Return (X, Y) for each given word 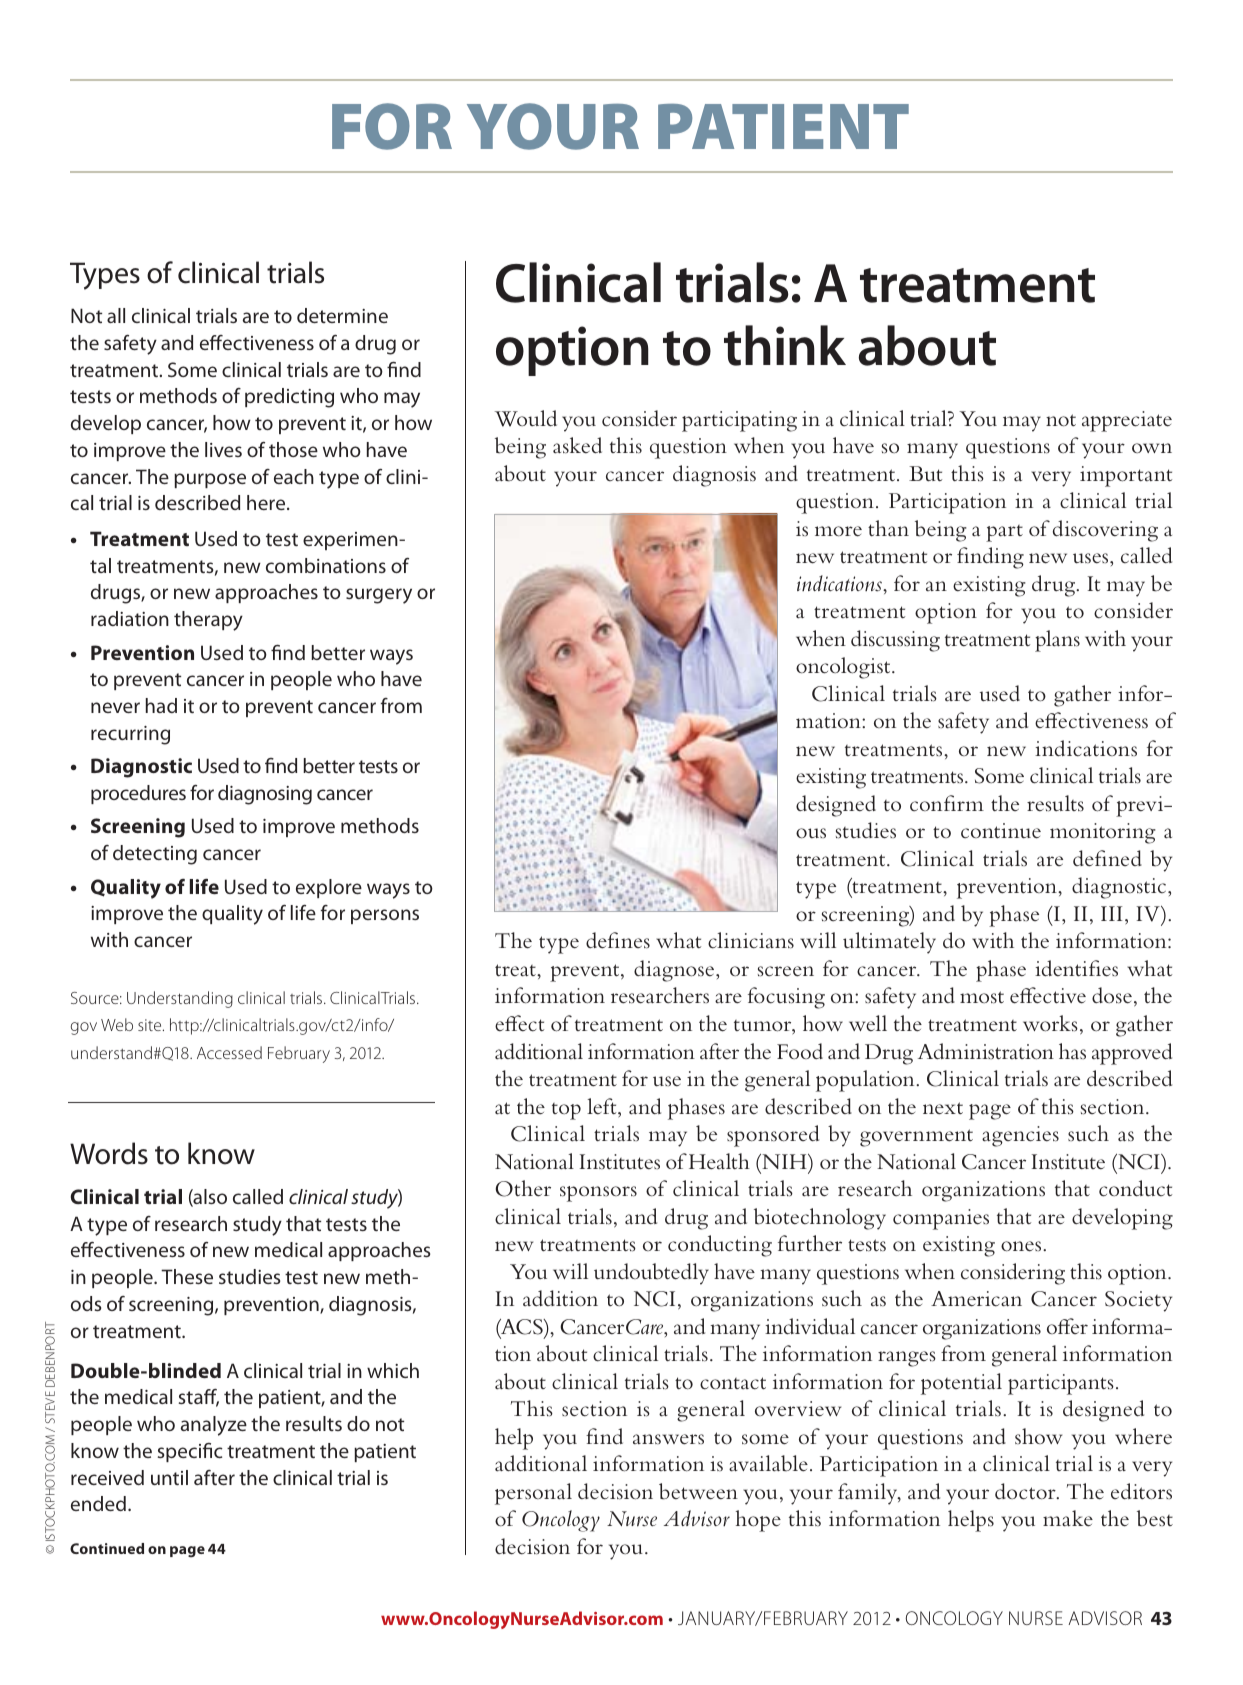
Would (526, 418)
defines (618, 940)
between (698, 1491)
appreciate (1127, 421)
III (1112, 913)
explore (329, 888)
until (169, 1477)
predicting (289, 398)
